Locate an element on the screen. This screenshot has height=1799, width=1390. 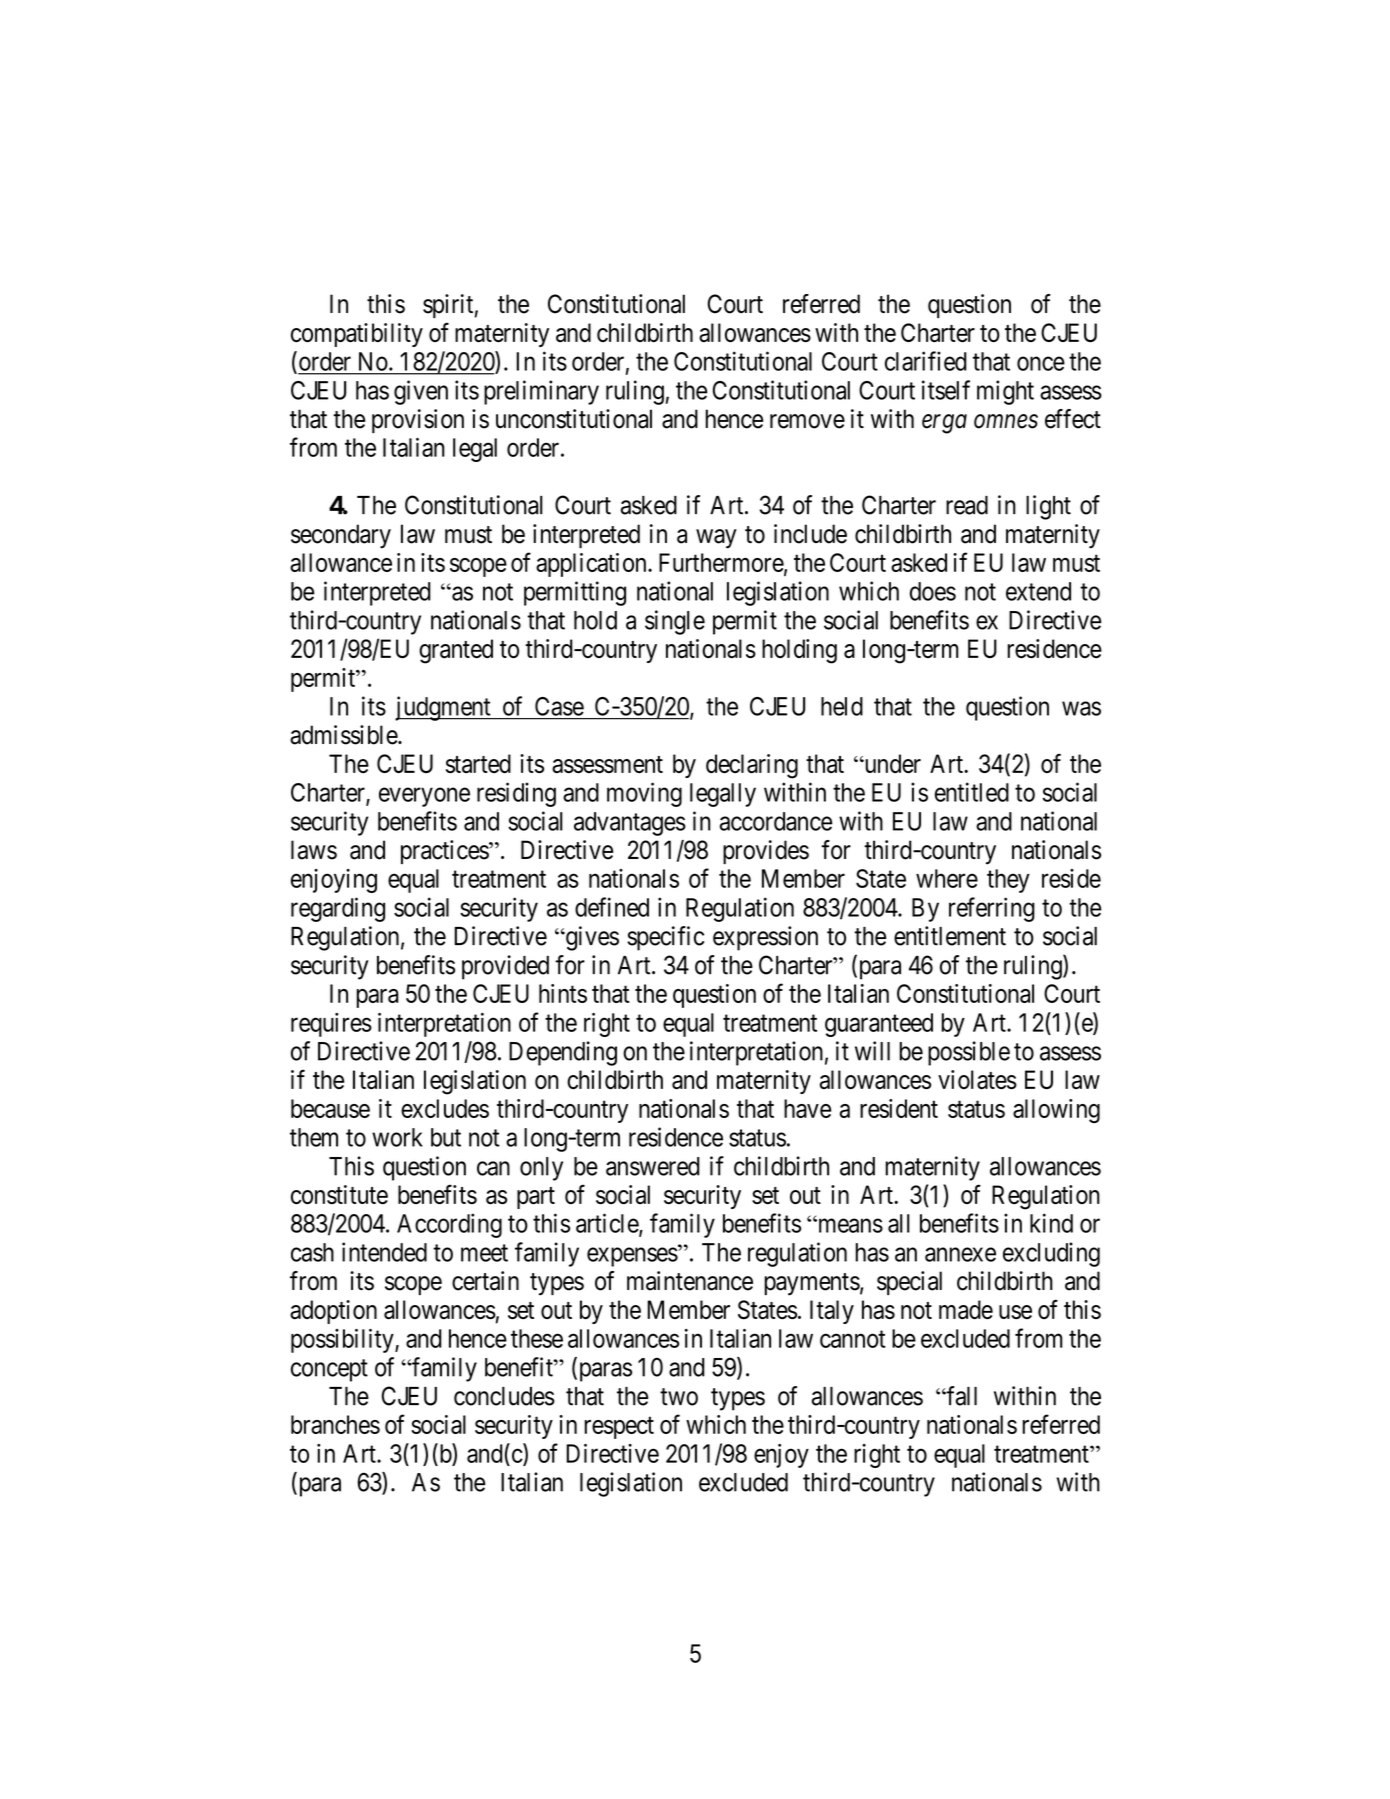
remove is located at coordinates (807, 421).
